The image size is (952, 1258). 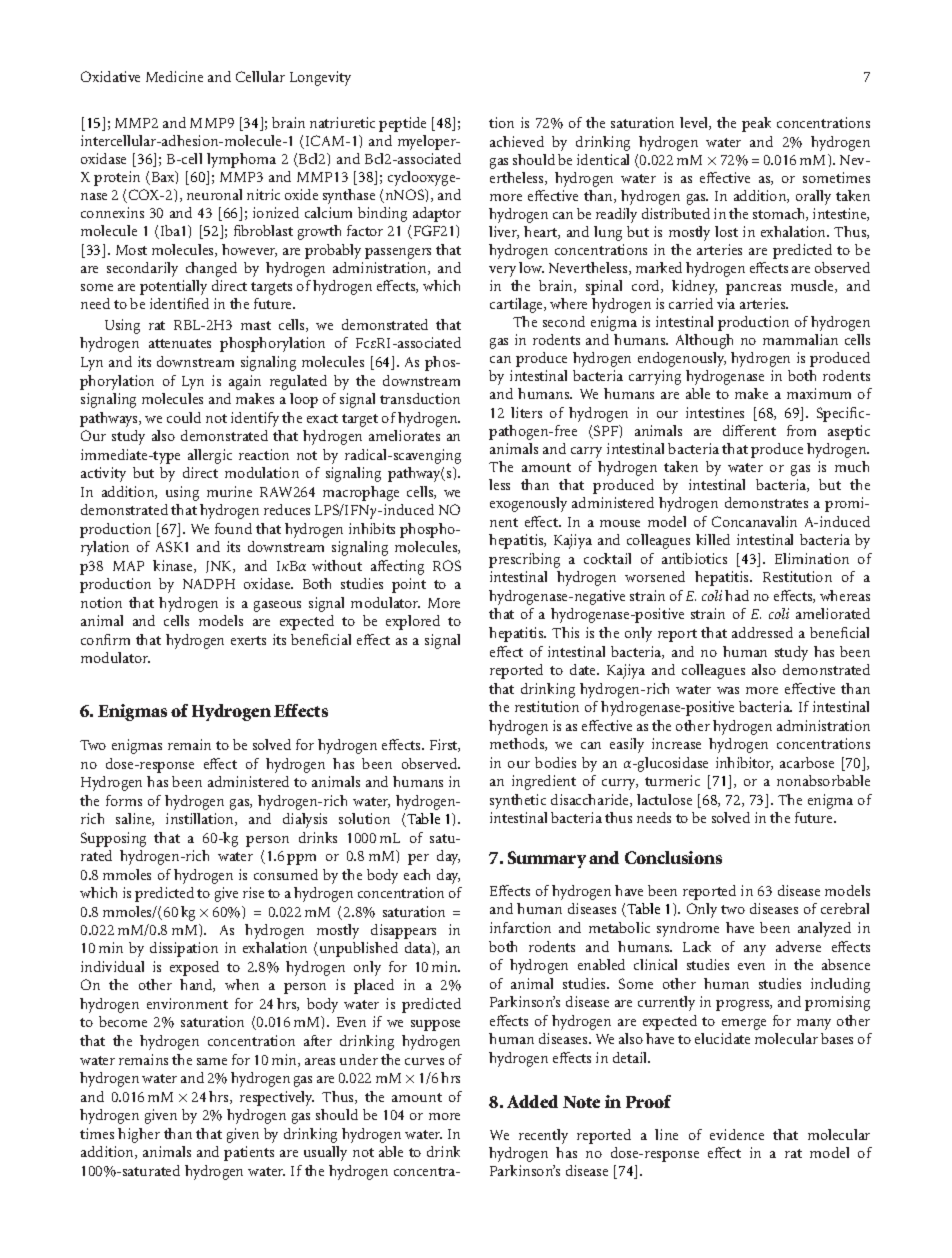 What do you see at coordinates (800, 339) in the document?
I see `mammalian` at bounding box center [800, 339].
